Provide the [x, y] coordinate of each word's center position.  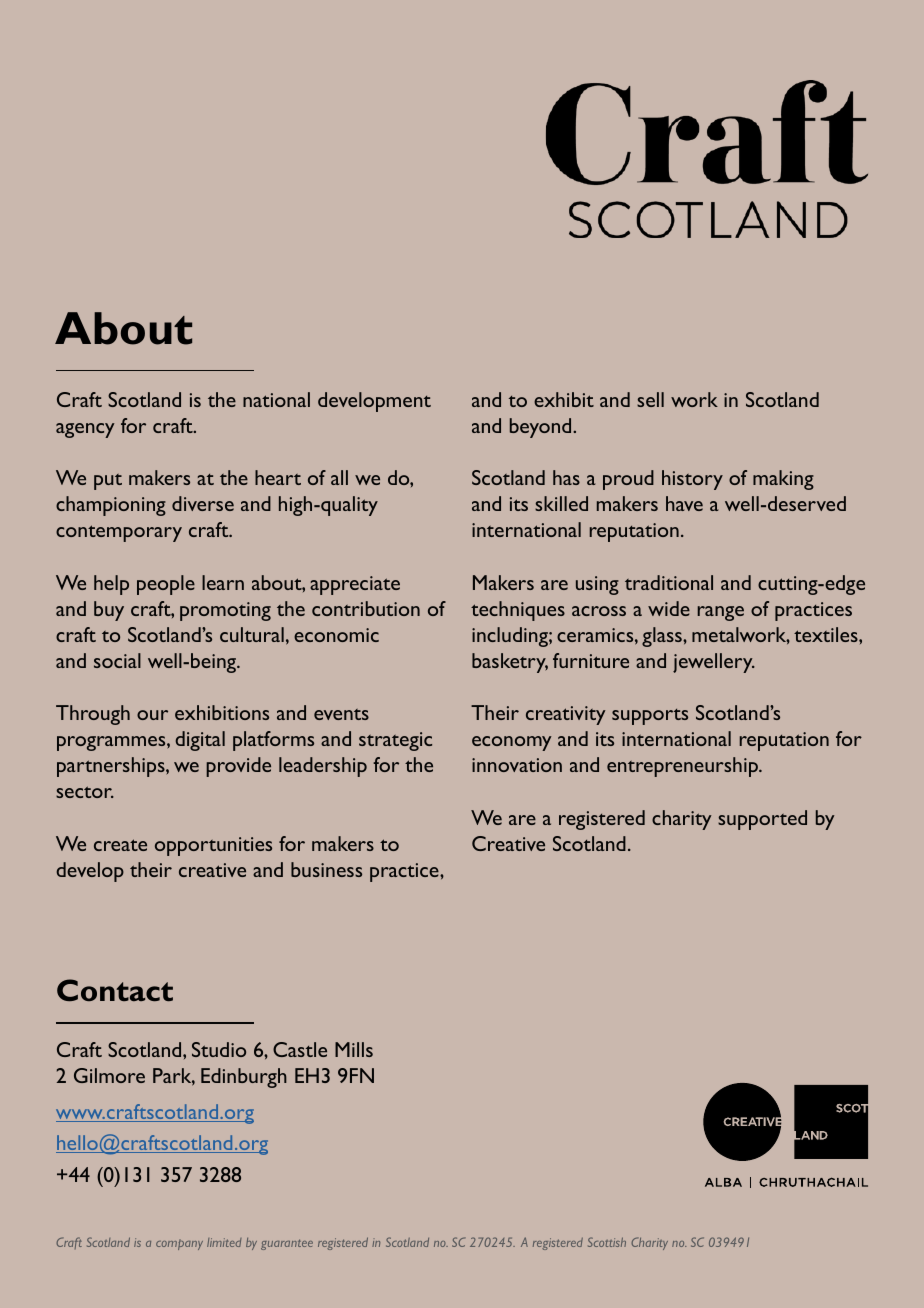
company [179, 1244]
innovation [517, 765]
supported [762, 820]
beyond [542, 428]
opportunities [213, 846]
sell [650, 399]
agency [85, 430]
